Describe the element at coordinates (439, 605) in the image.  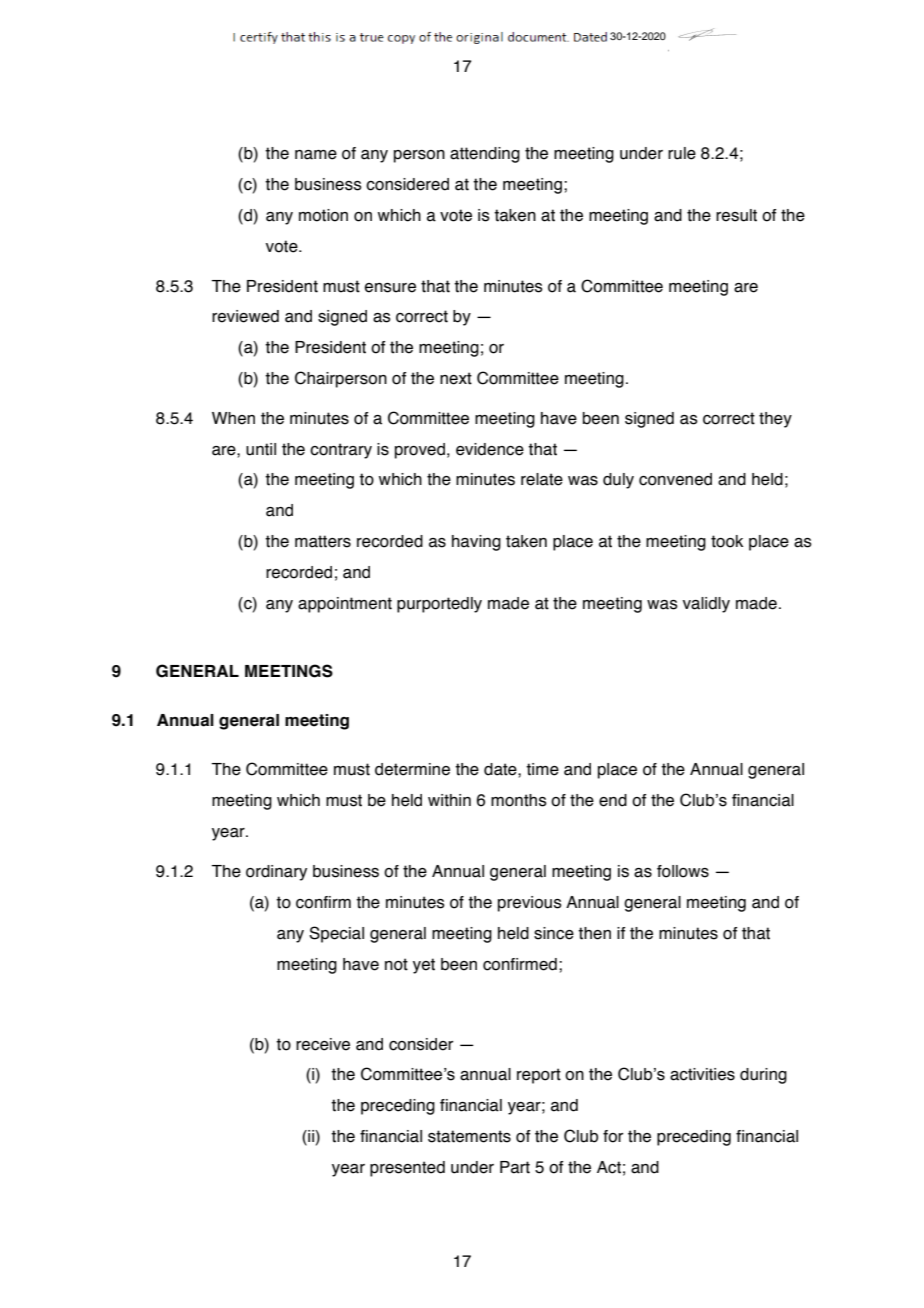
I see `purportedly` at that location.
